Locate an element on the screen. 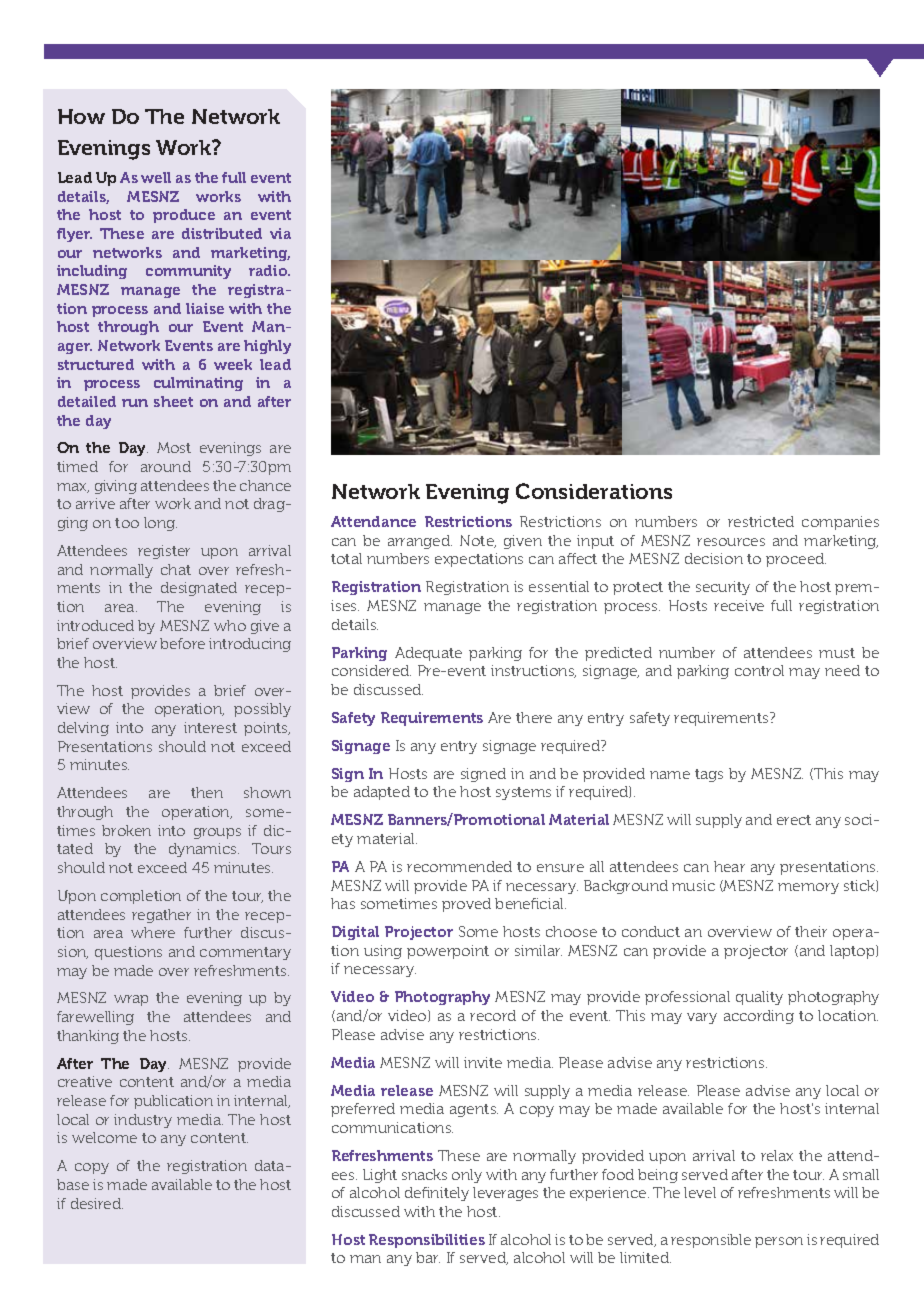  tags is located at coordinates (709, 775).
